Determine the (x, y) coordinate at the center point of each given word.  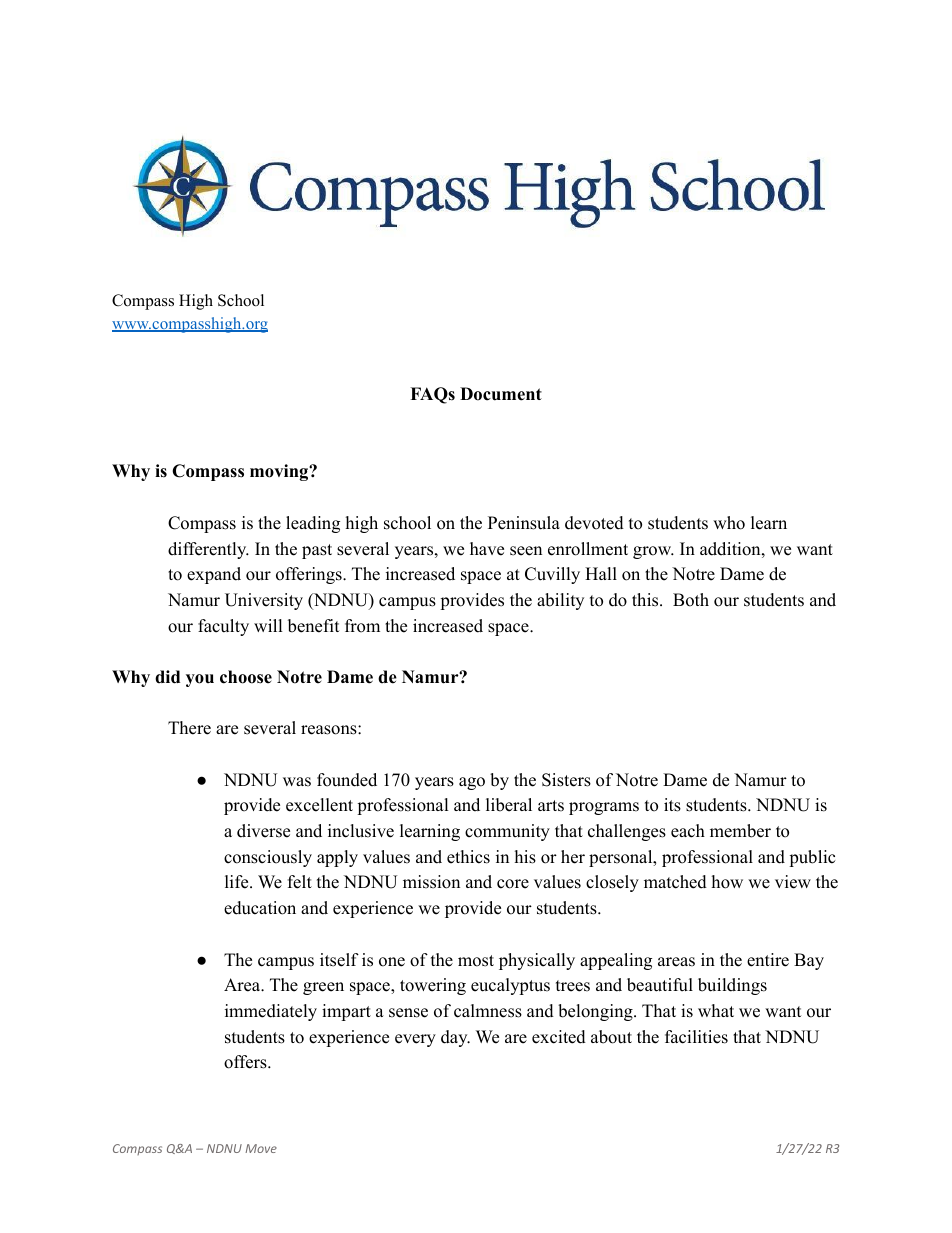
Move (261, 1148)
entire (768, 960)
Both (691, 600)
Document (501, 394)
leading (313, 524)
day (455, 1038)
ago (472, 783)
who (729, 523)
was (297, 782)
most (476, 961)
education (260, 908)
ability (560, 601)
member (740, 831)
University (264, 601)
